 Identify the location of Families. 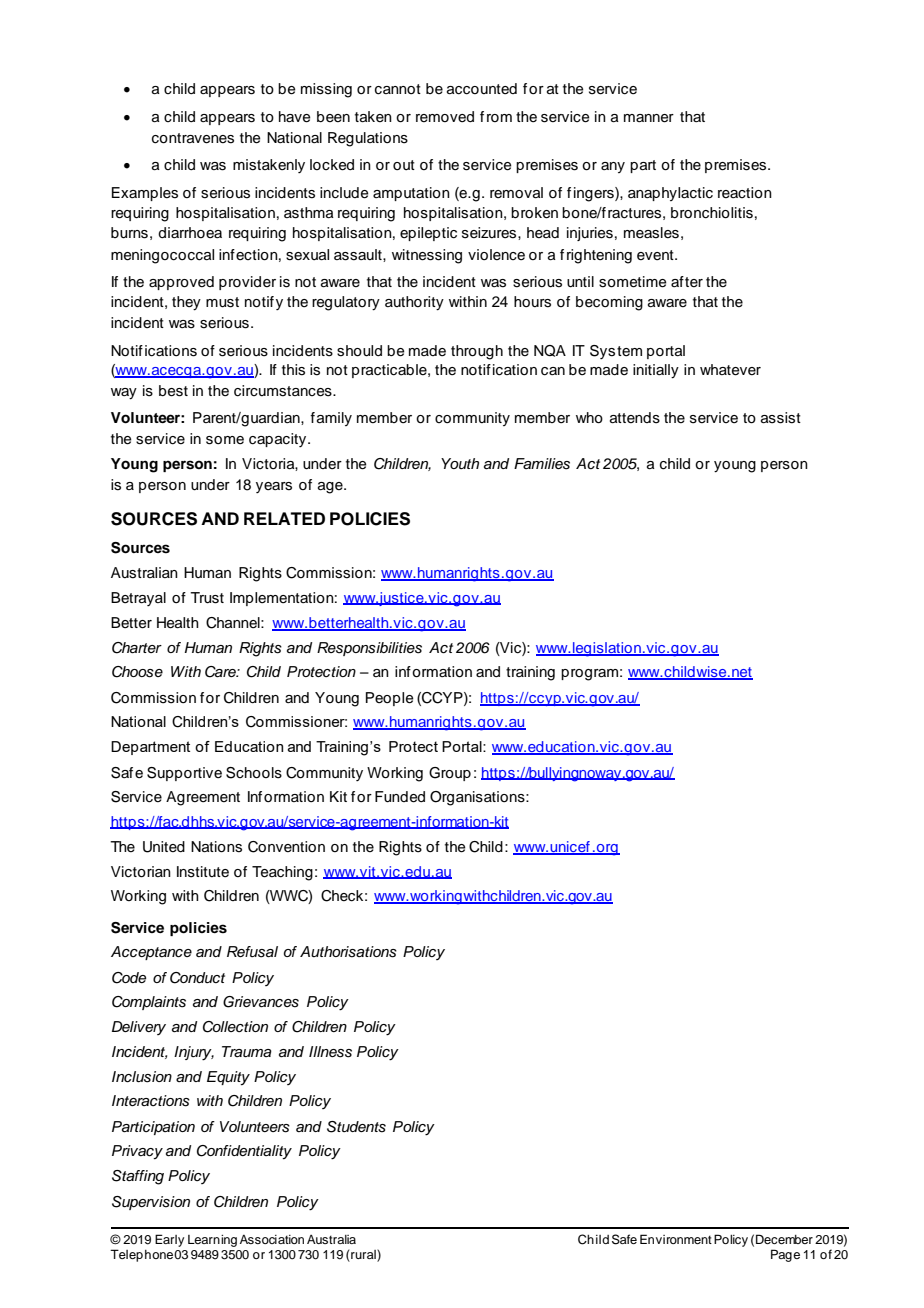
(542, 464).
